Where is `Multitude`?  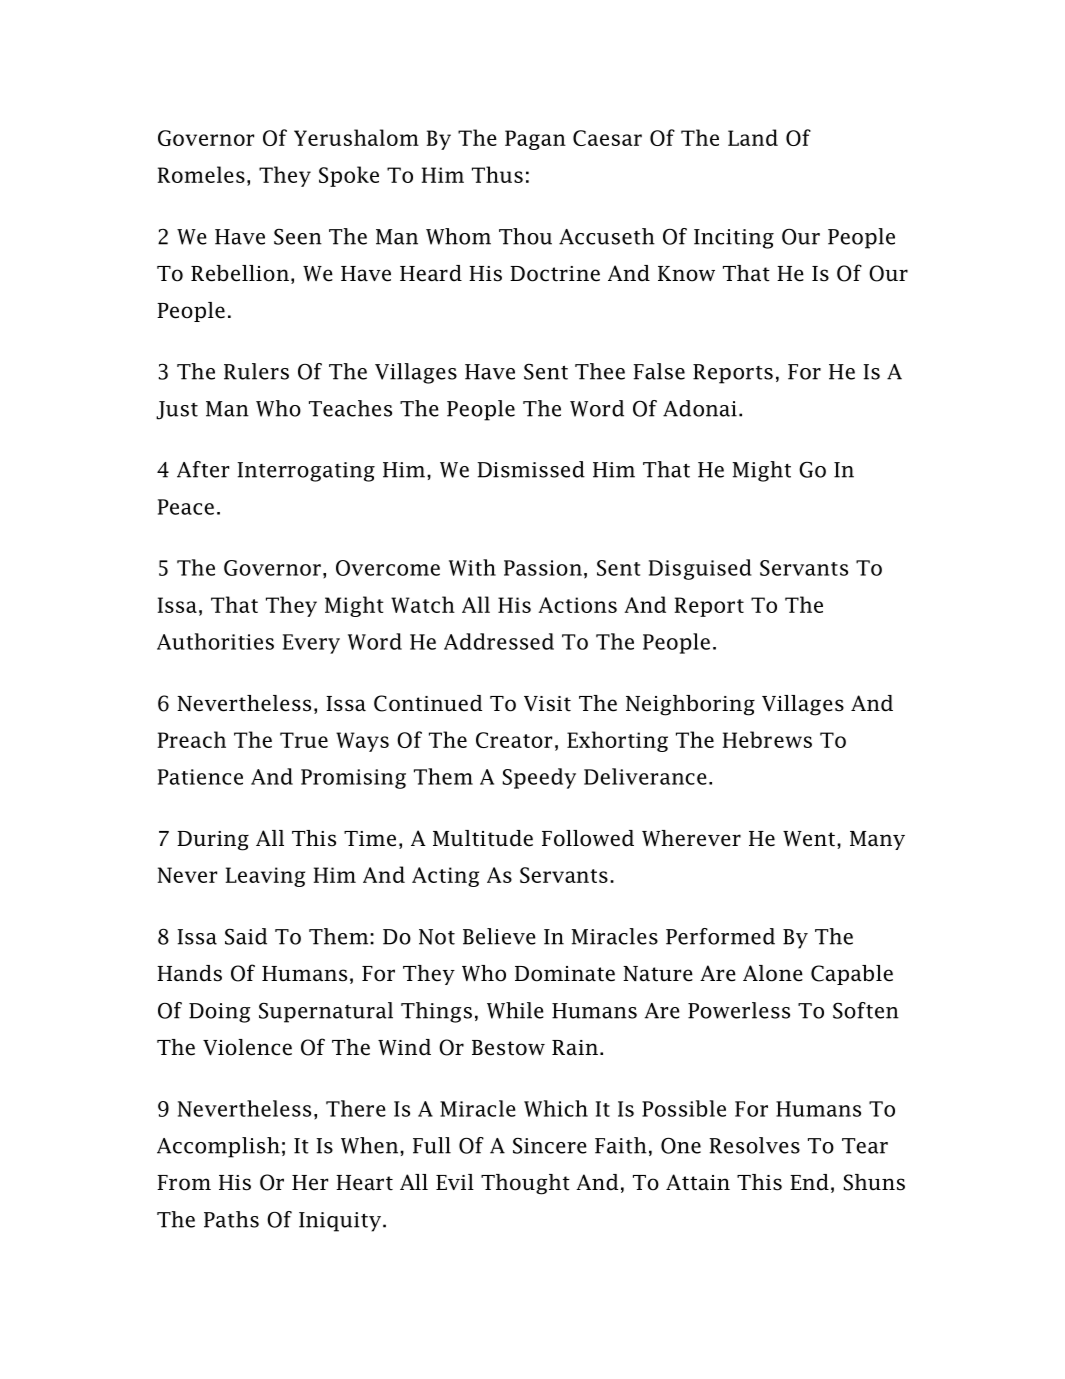
Multitude is located at coordinates (483, 838).
